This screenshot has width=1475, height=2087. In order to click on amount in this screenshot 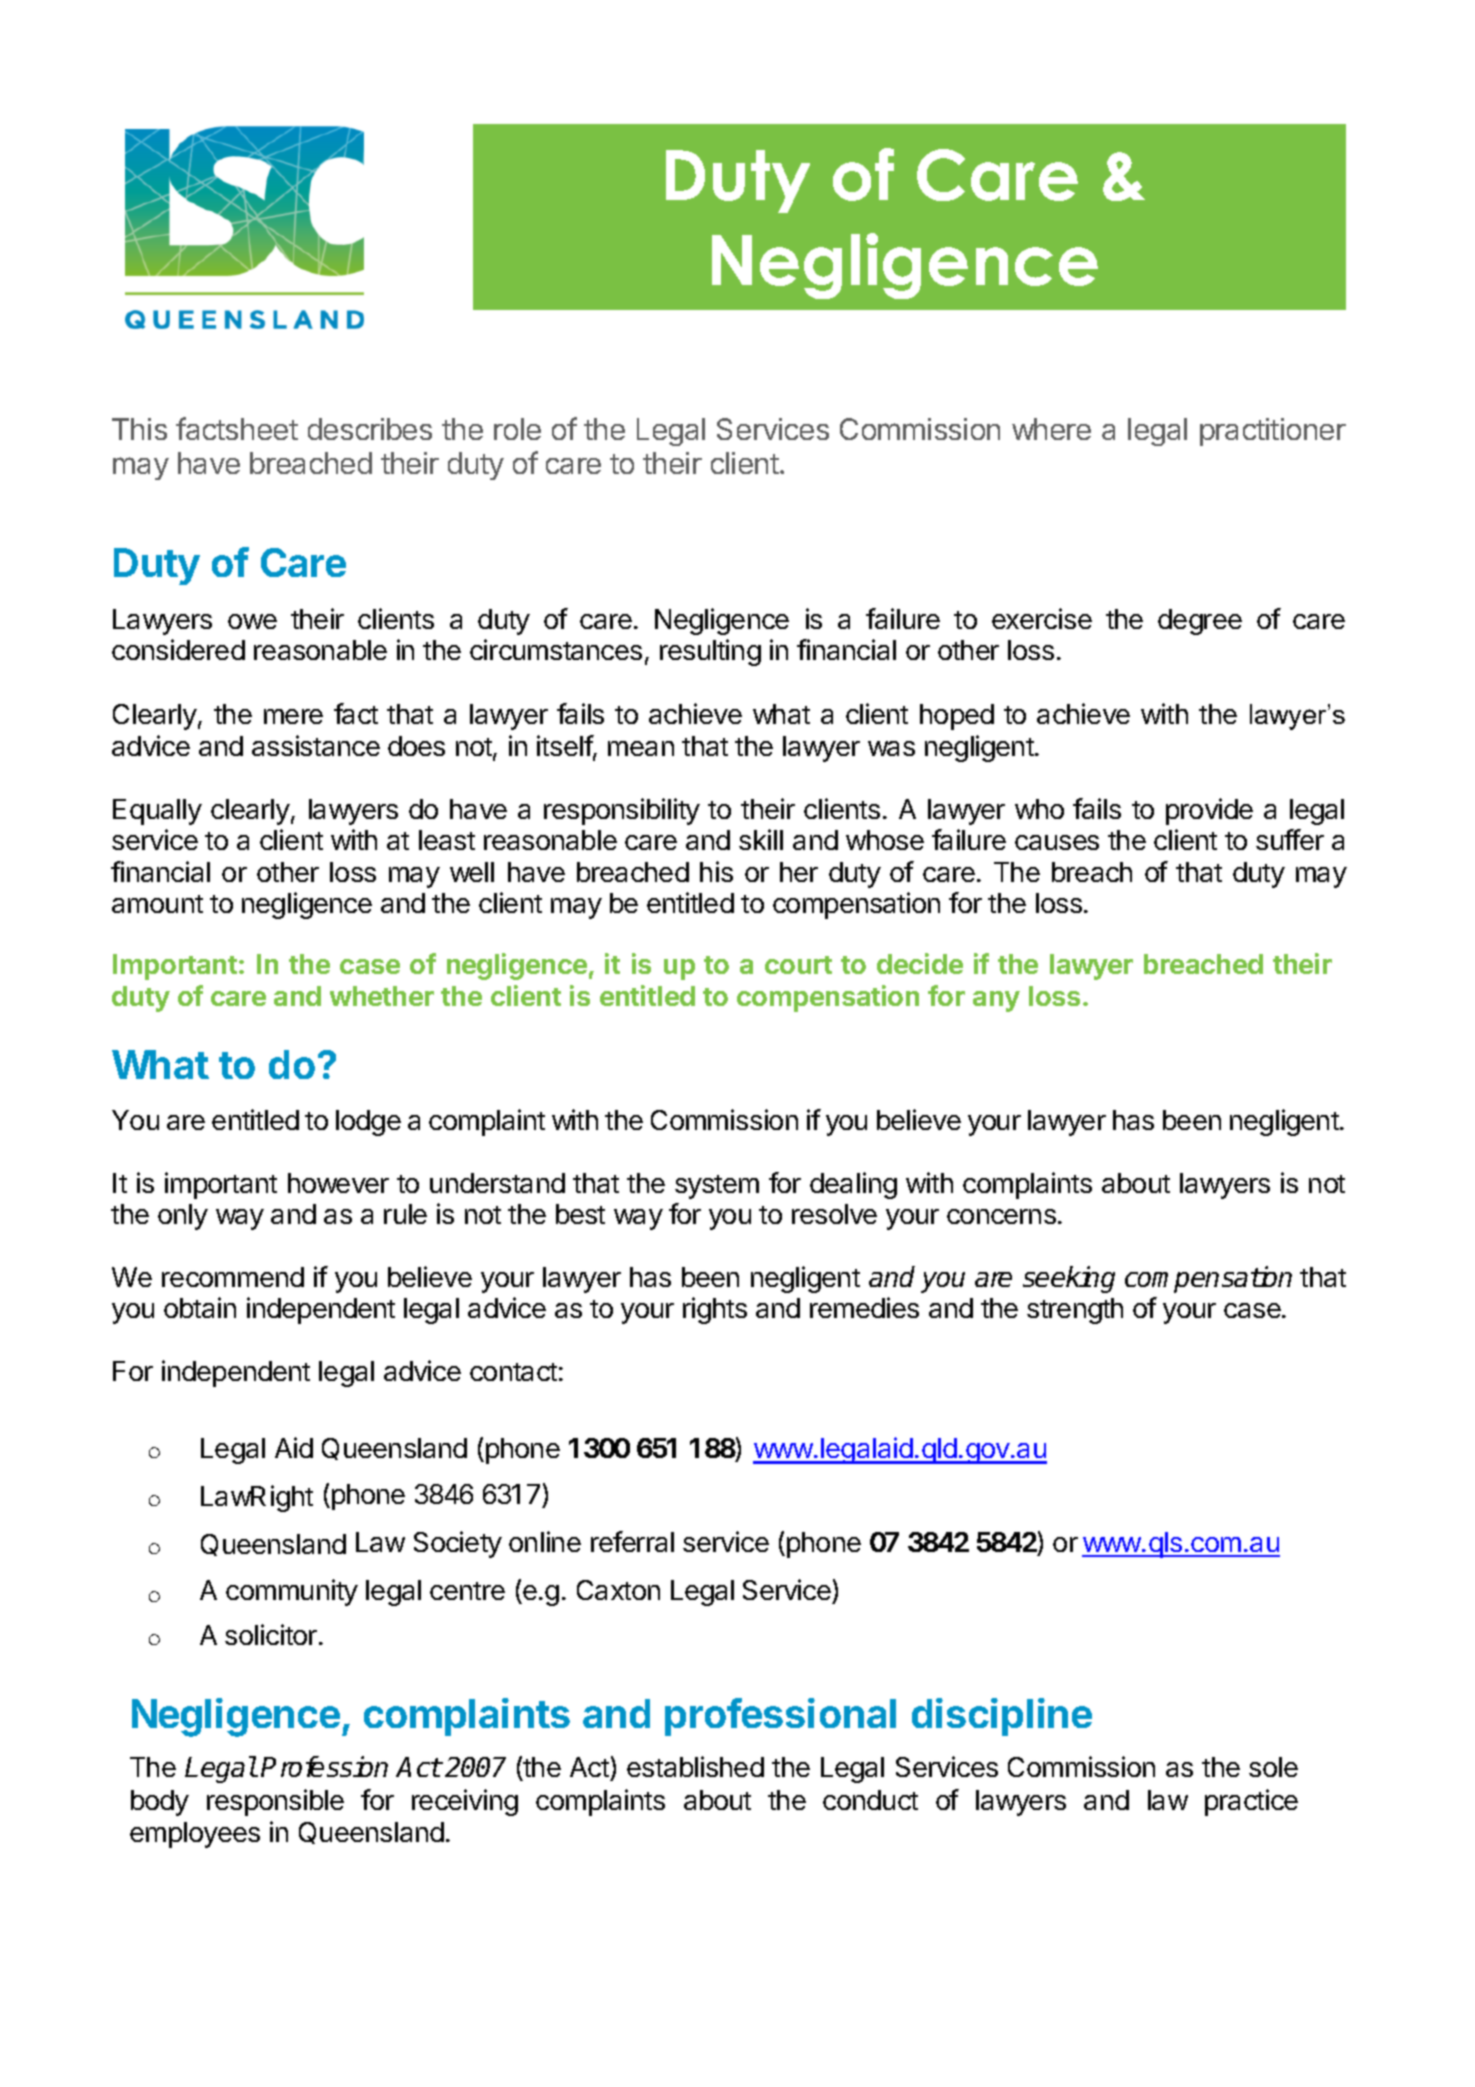, I will do `click(157, 904)`.
